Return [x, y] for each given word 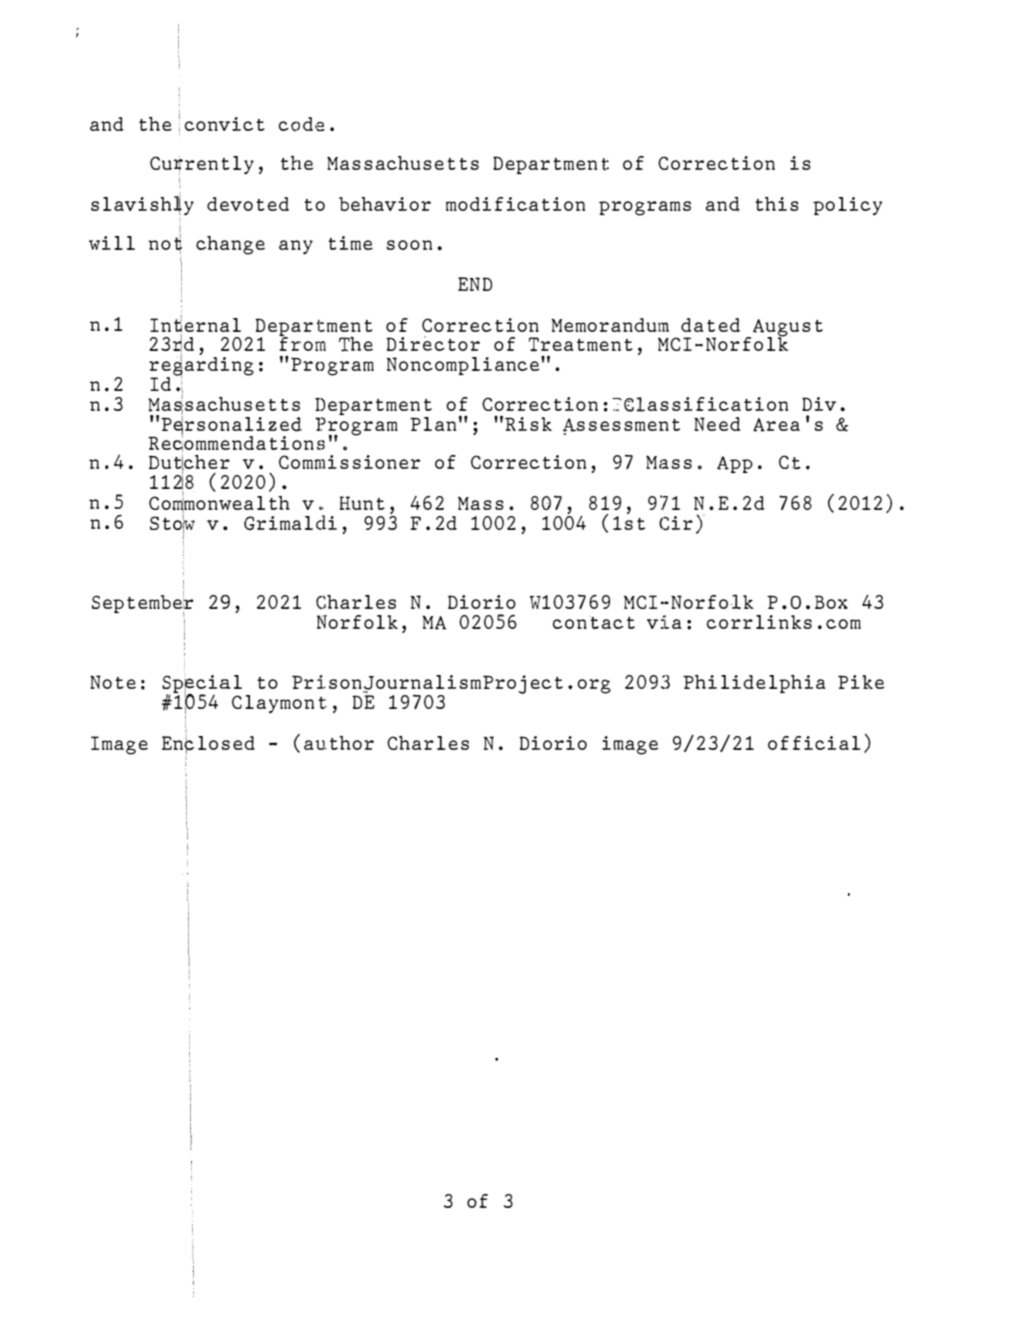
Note [113, 682]
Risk [528, 424]
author [339, 743]
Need [717, 424]
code [302, 124]
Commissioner [349, 462]
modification [515, 204]
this [777, 204]
